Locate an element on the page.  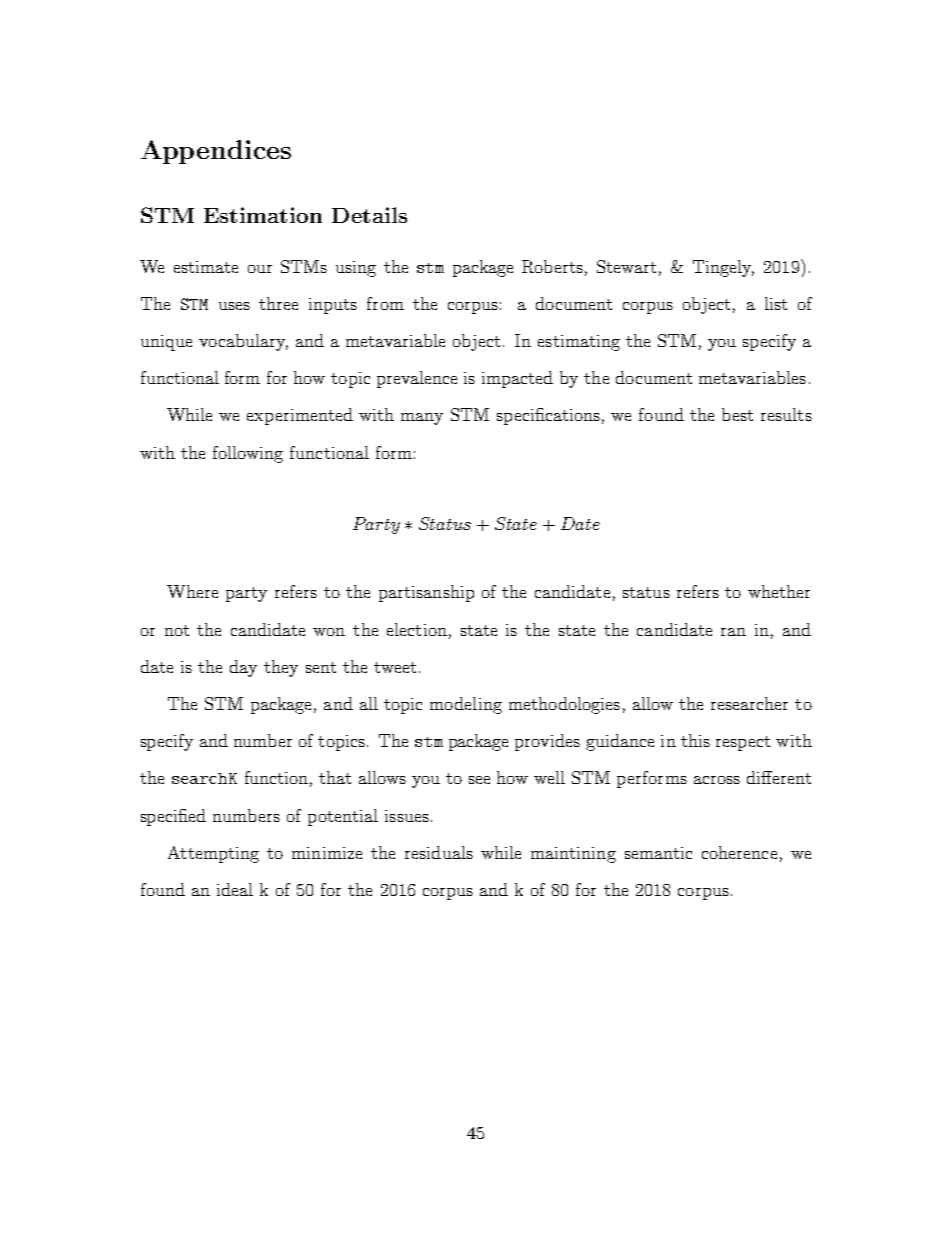
Stewart is located at coordinates (626, 266).
